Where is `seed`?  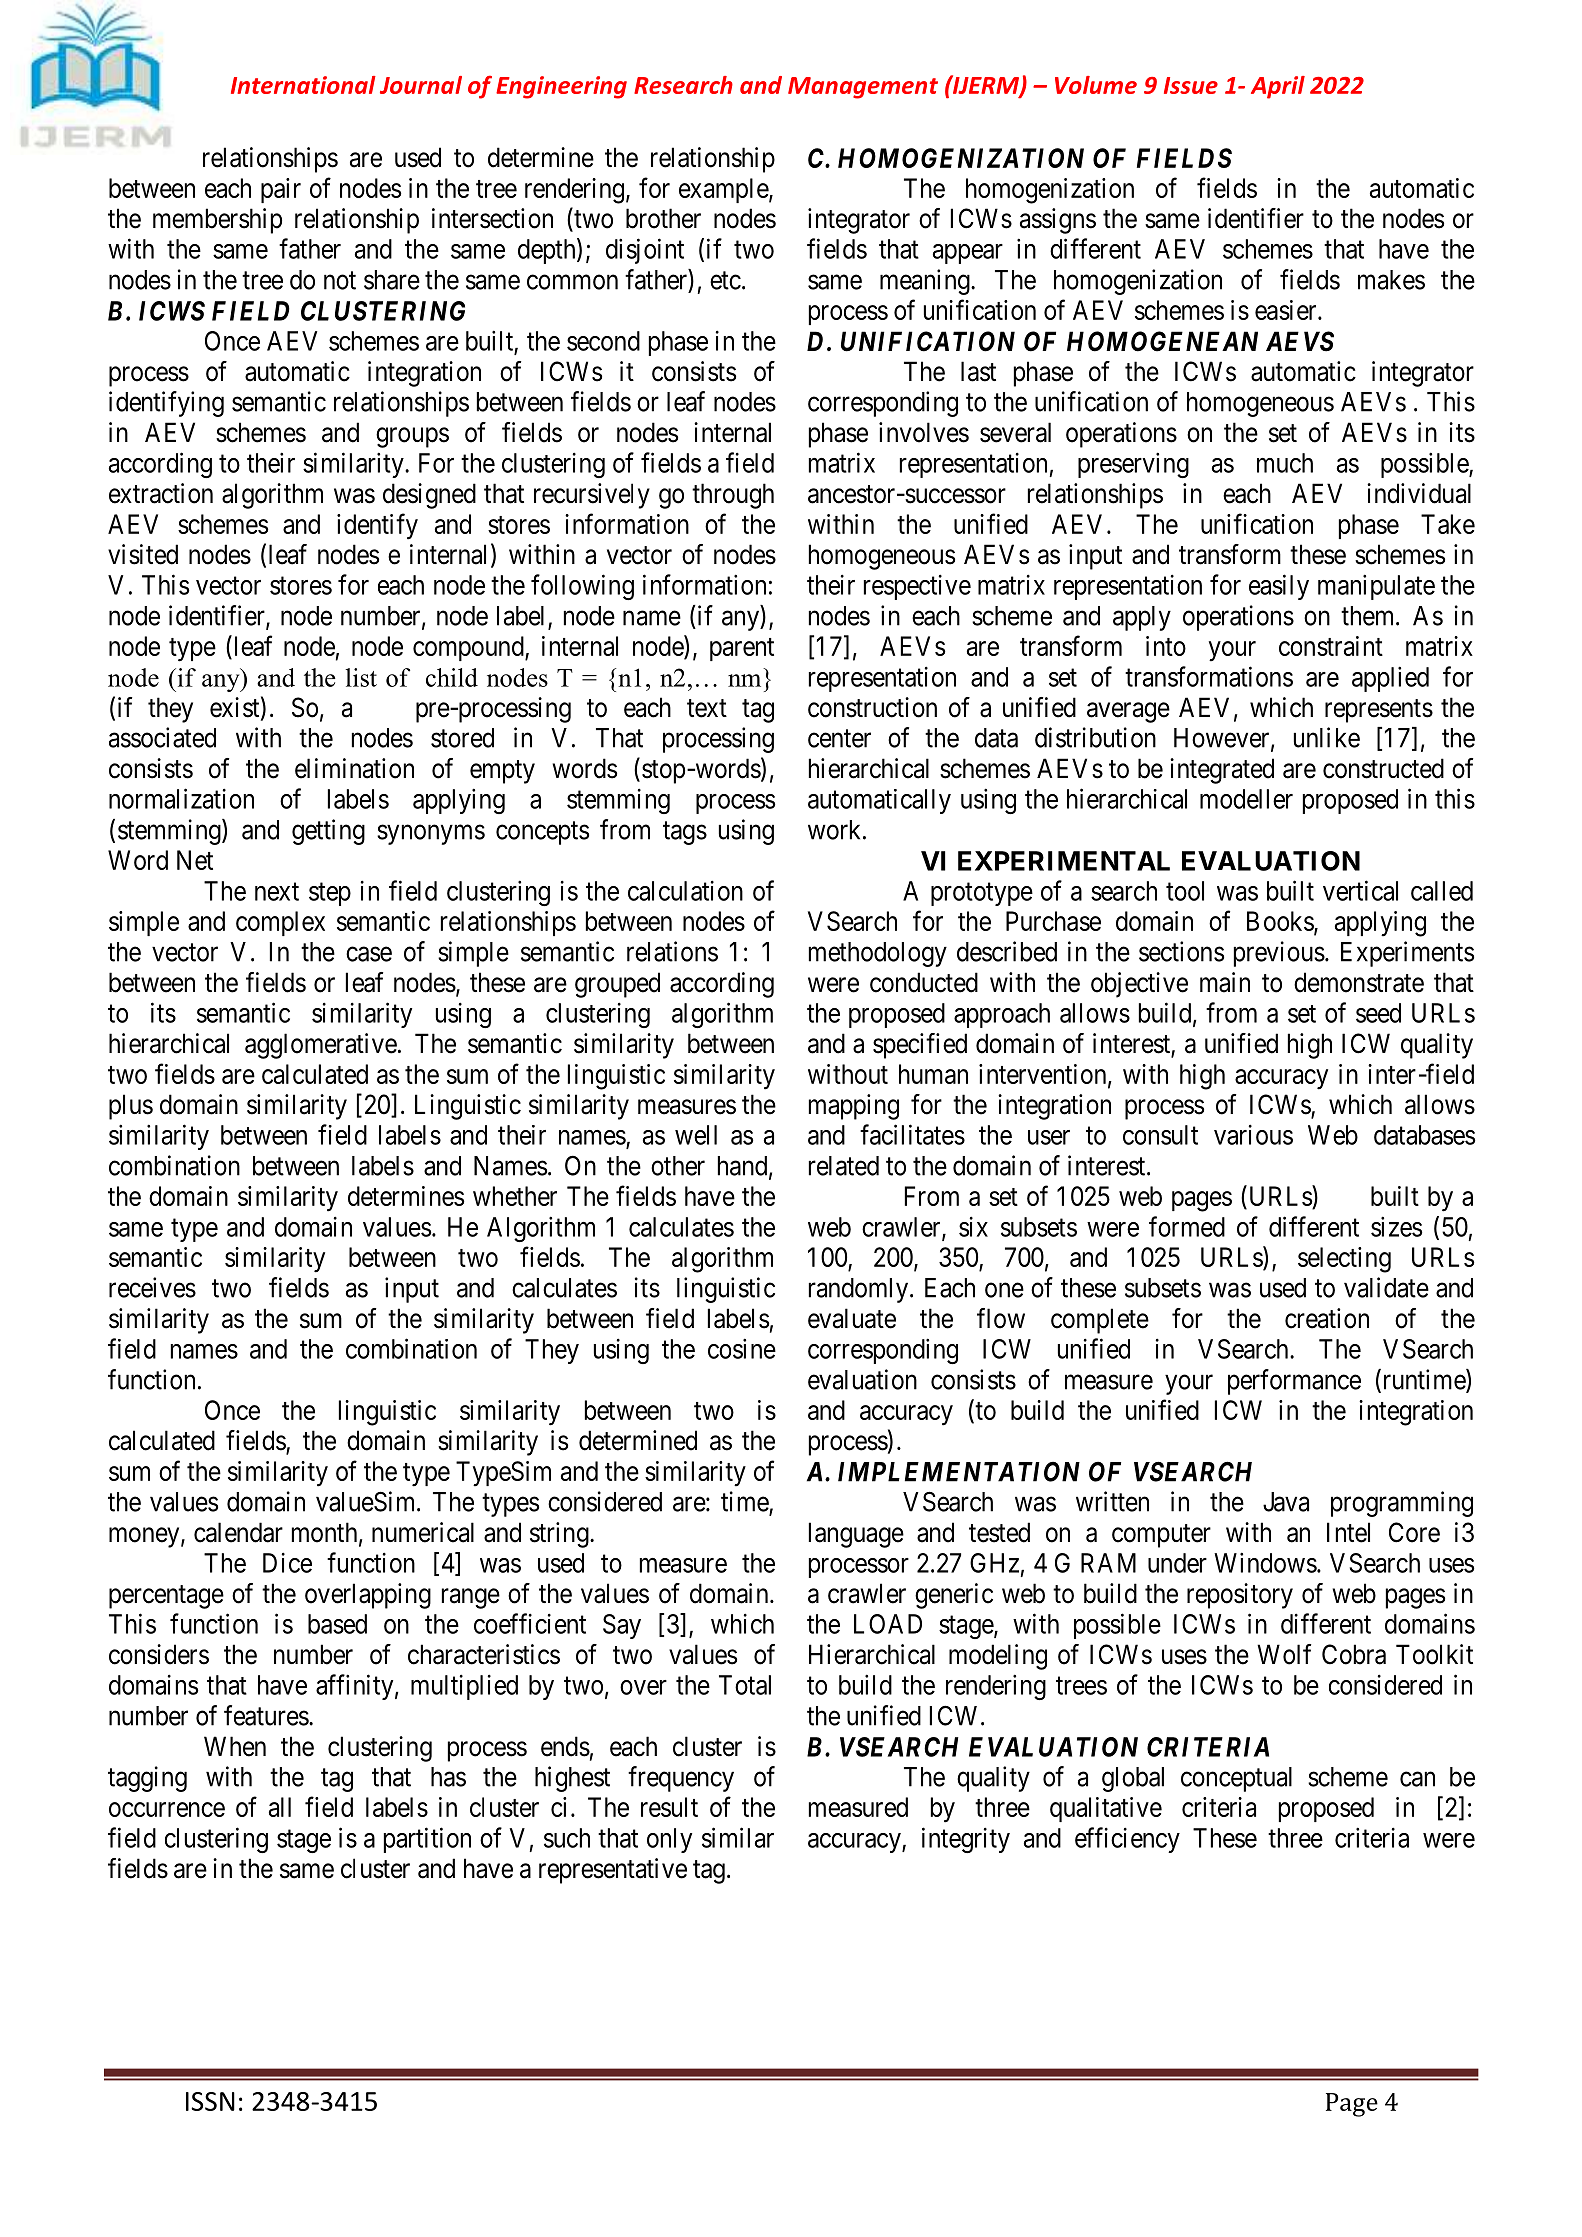
seed is located at coordinates (1378, 1013).
